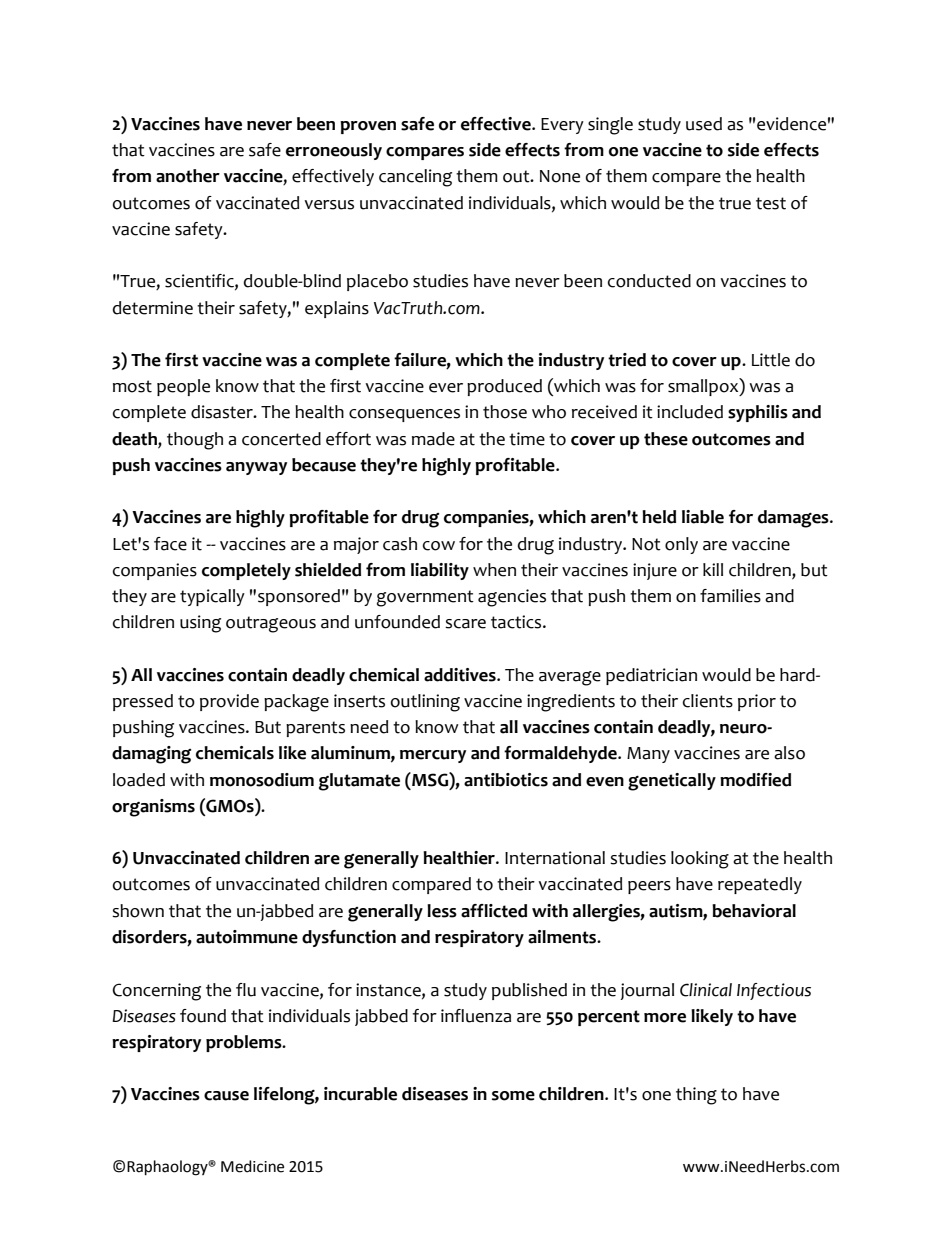  Describe the element at coordinates (183, 387) in the document. I see `people` at that location.
